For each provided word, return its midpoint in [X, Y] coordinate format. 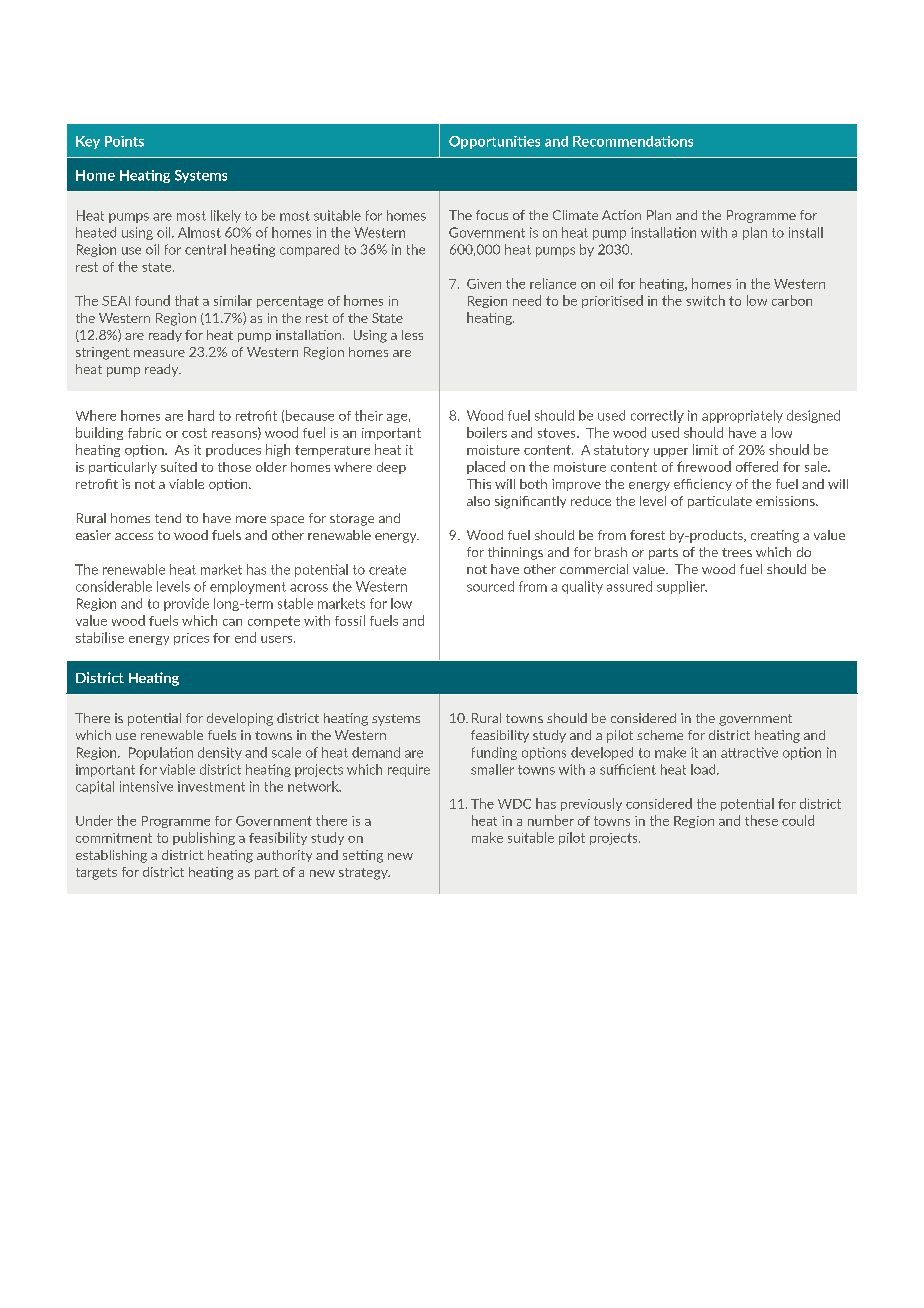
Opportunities [494, 142]
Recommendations [633, 141]
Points [124, 141]
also [478, 501]
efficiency [703, 485]
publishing [204, 838]
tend [168, 518]
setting [363, 856]
